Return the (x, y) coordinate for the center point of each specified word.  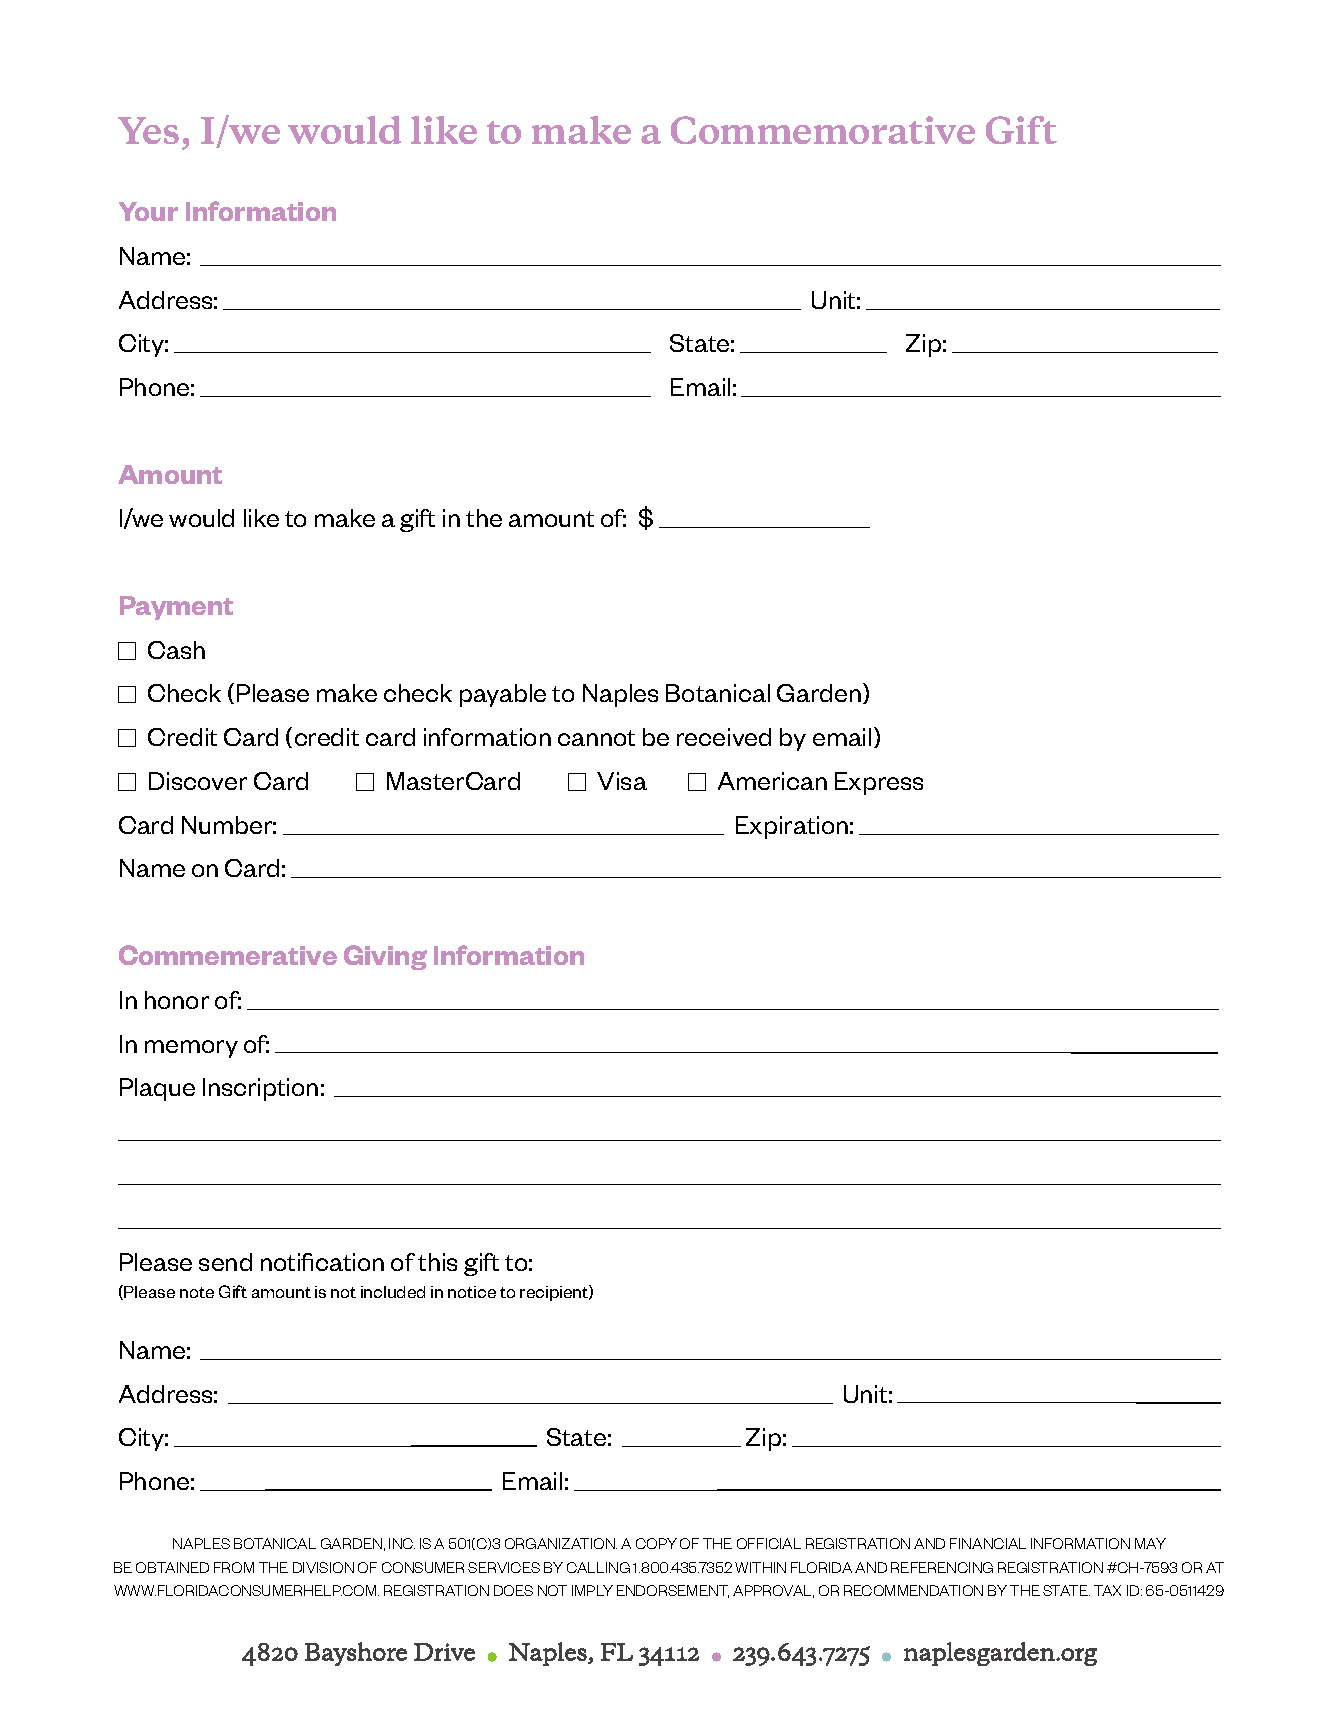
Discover (198, 781)
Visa (622, 781)
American (772, 781)
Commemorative (823, 130)
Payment (176, 608)
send (225, 1262)
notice (472, 1292)
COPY (656, 1543)
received (724, 737)
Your (148, 211)
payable (503, 695)
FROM (234, 1567)
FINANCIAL (988, 1543)
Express (879, 783)
